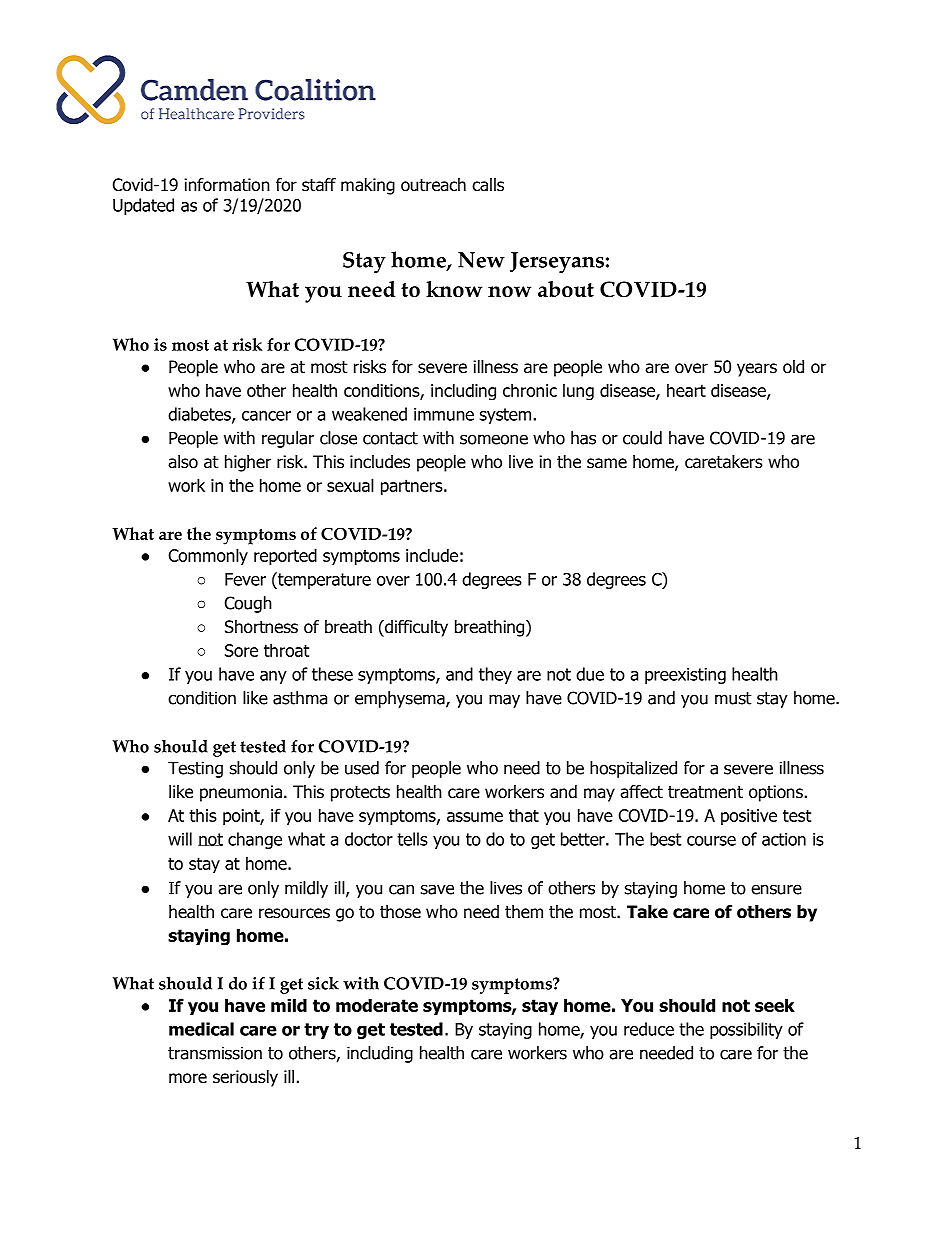  Describe the element at coordinates (566, 289) in the image. I see `about` at that location.
